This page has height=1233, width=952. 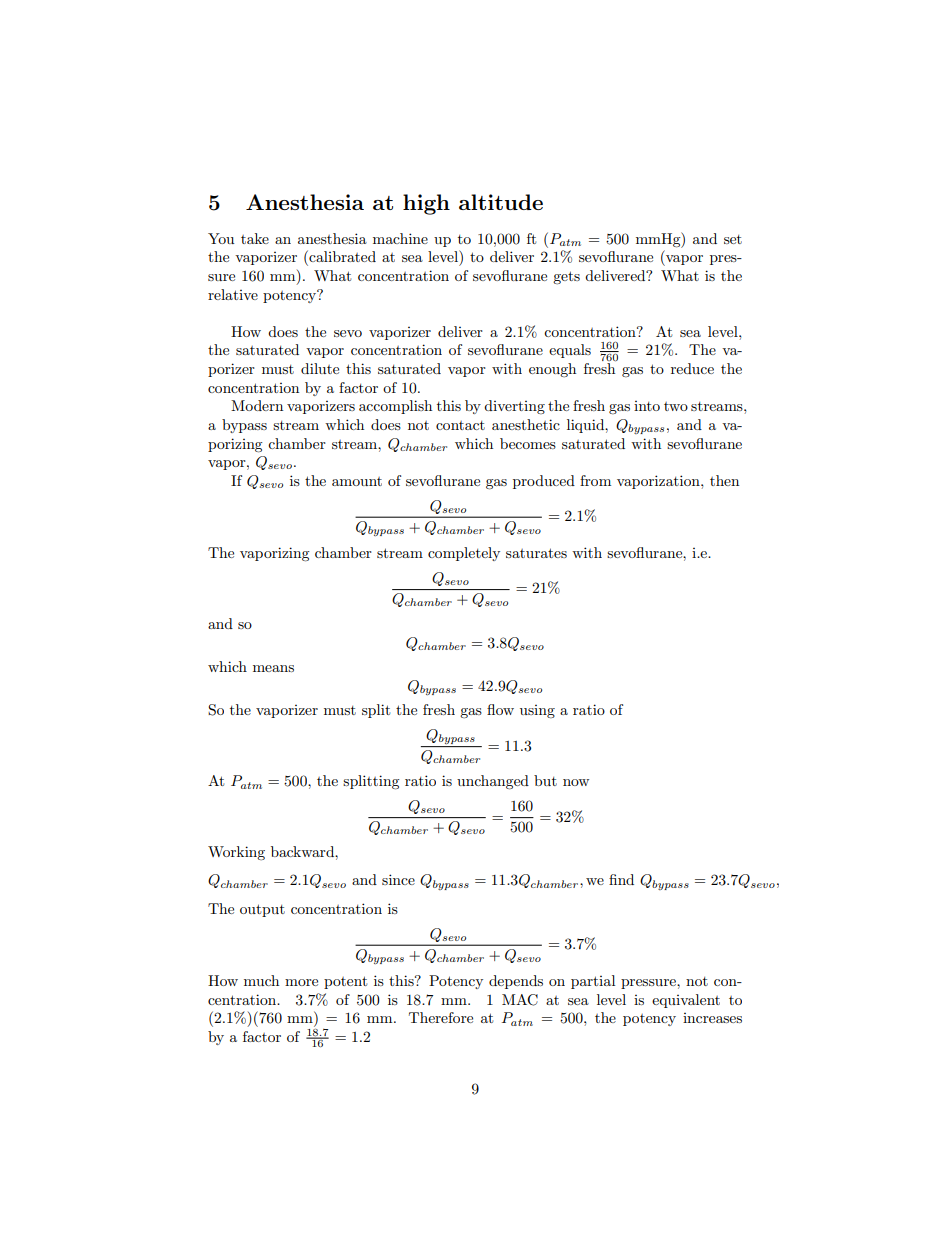 I want to click on flow, so click(x=500, y=709).
